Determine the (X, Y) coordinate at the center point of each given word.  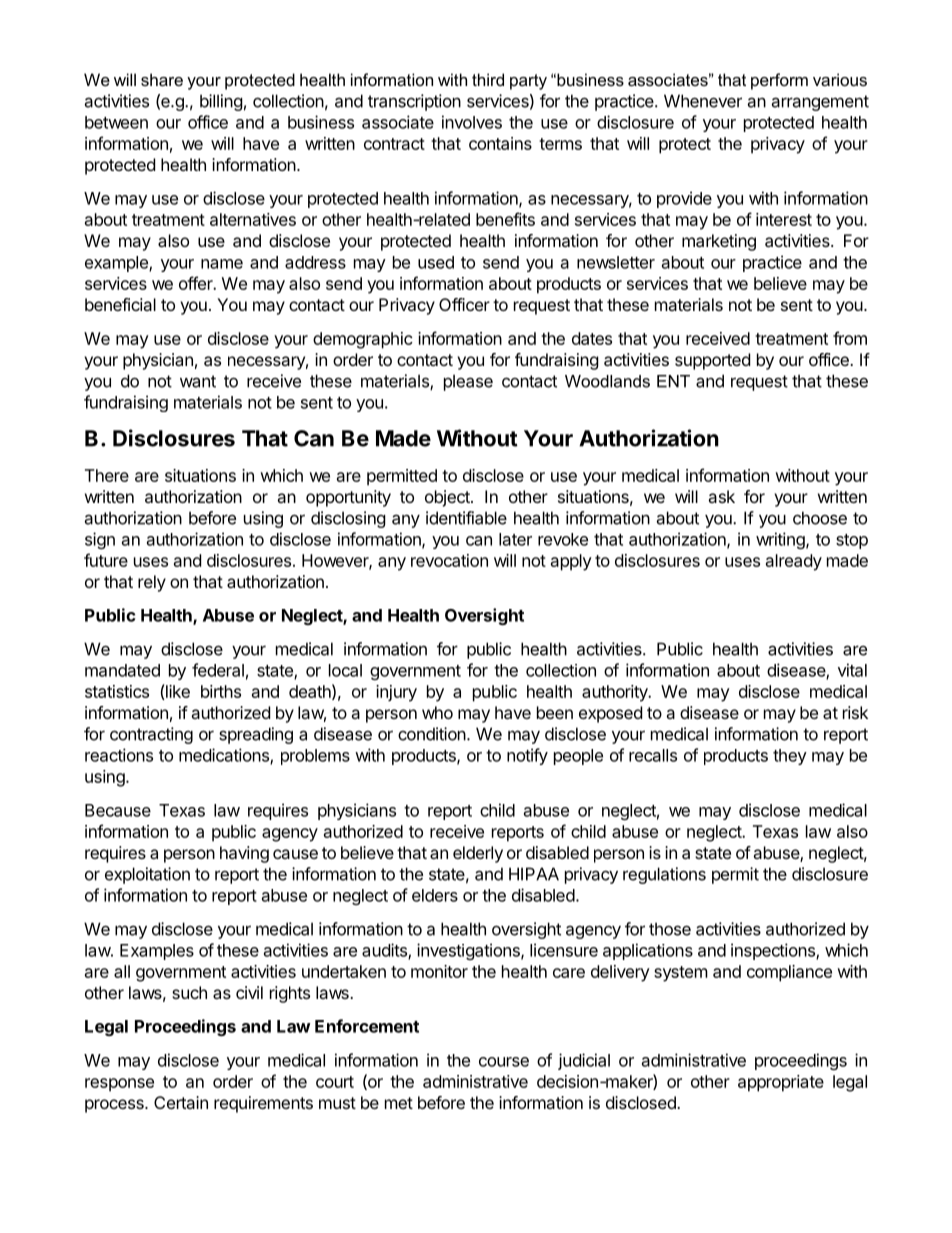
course (504, 1062)
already (794, 562)
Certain (181, 1102)
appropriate (781, 1083)
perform (779, 81)
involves (472, 122)
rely (152, 583)
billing (221, 102)
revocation (449, 560)
